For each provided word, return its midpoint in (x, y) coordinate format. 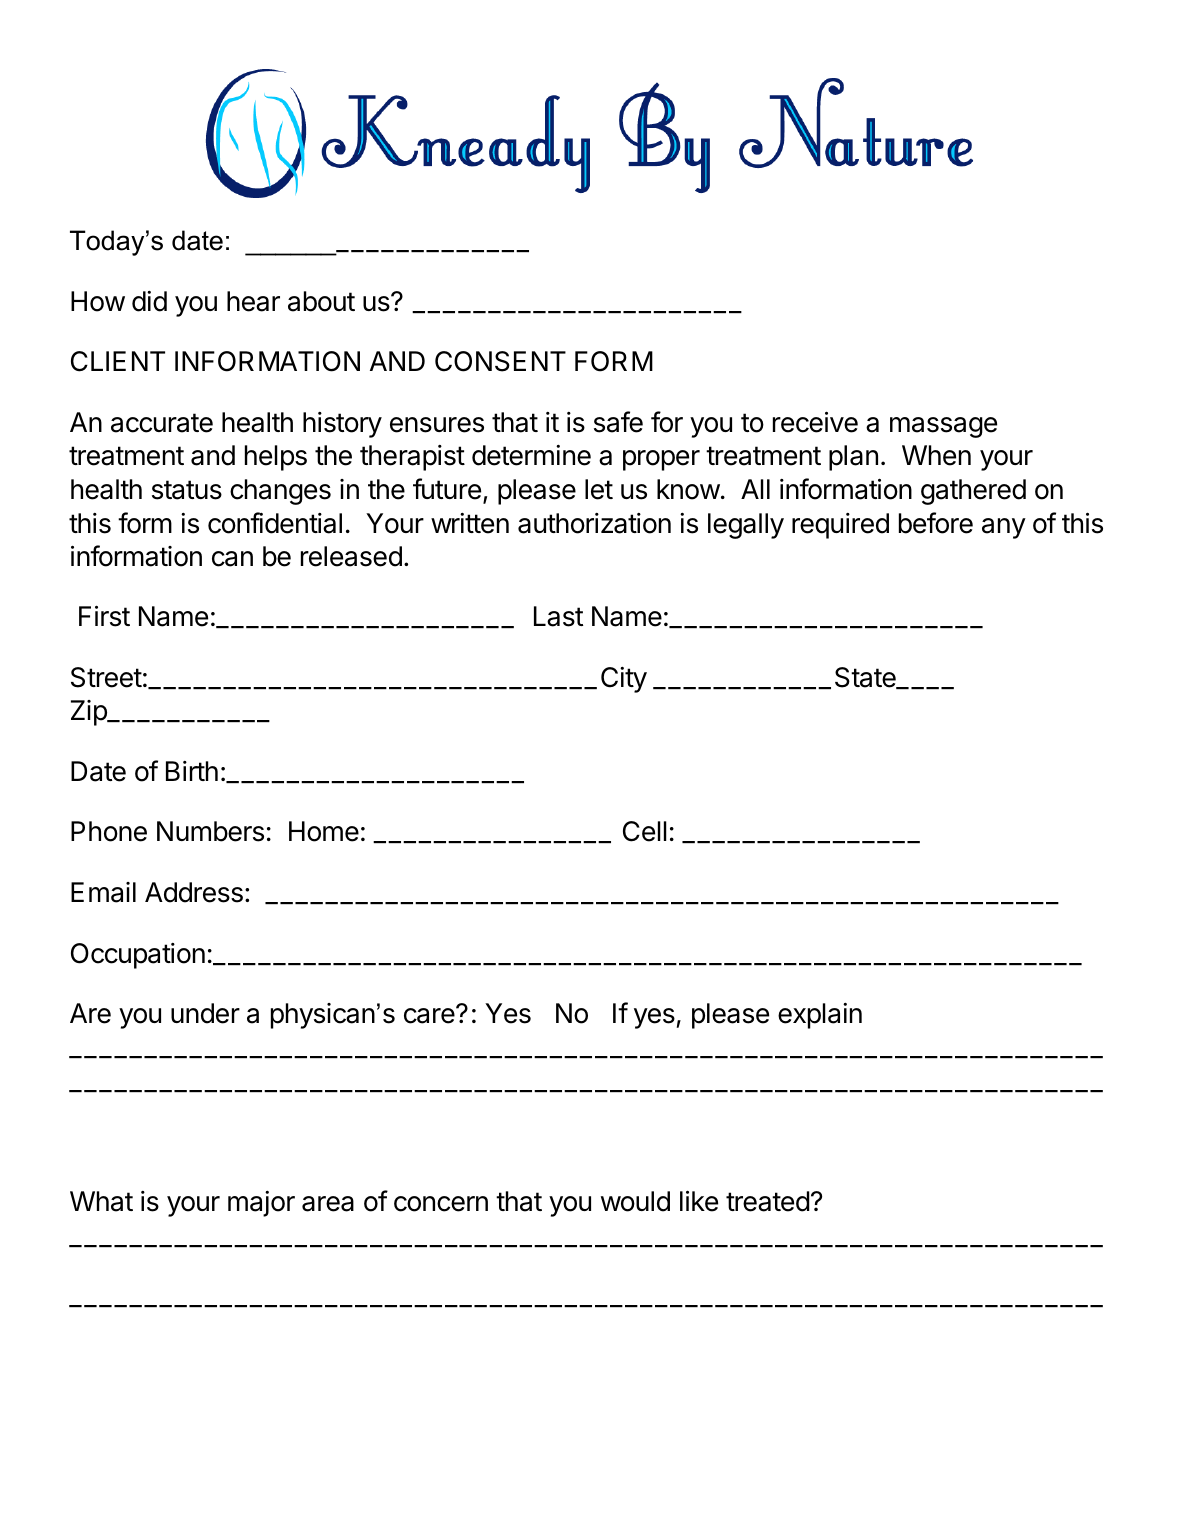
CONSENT (500, 361)
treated (768, 1201)
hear (253, 301)
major (261, 1204)
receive (815, 422)
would (635, 1201)
